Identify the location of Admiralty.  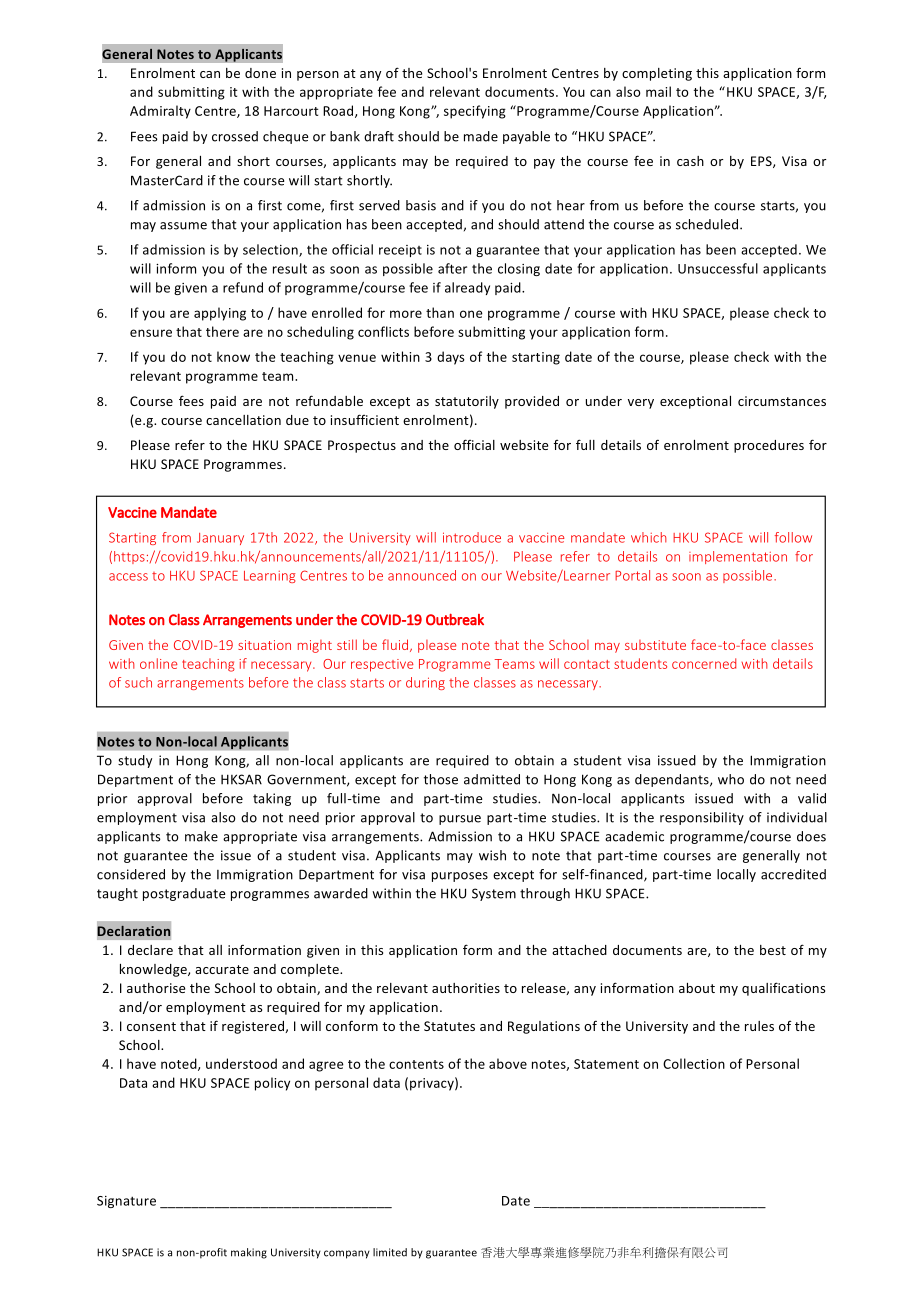
(160, 112).
